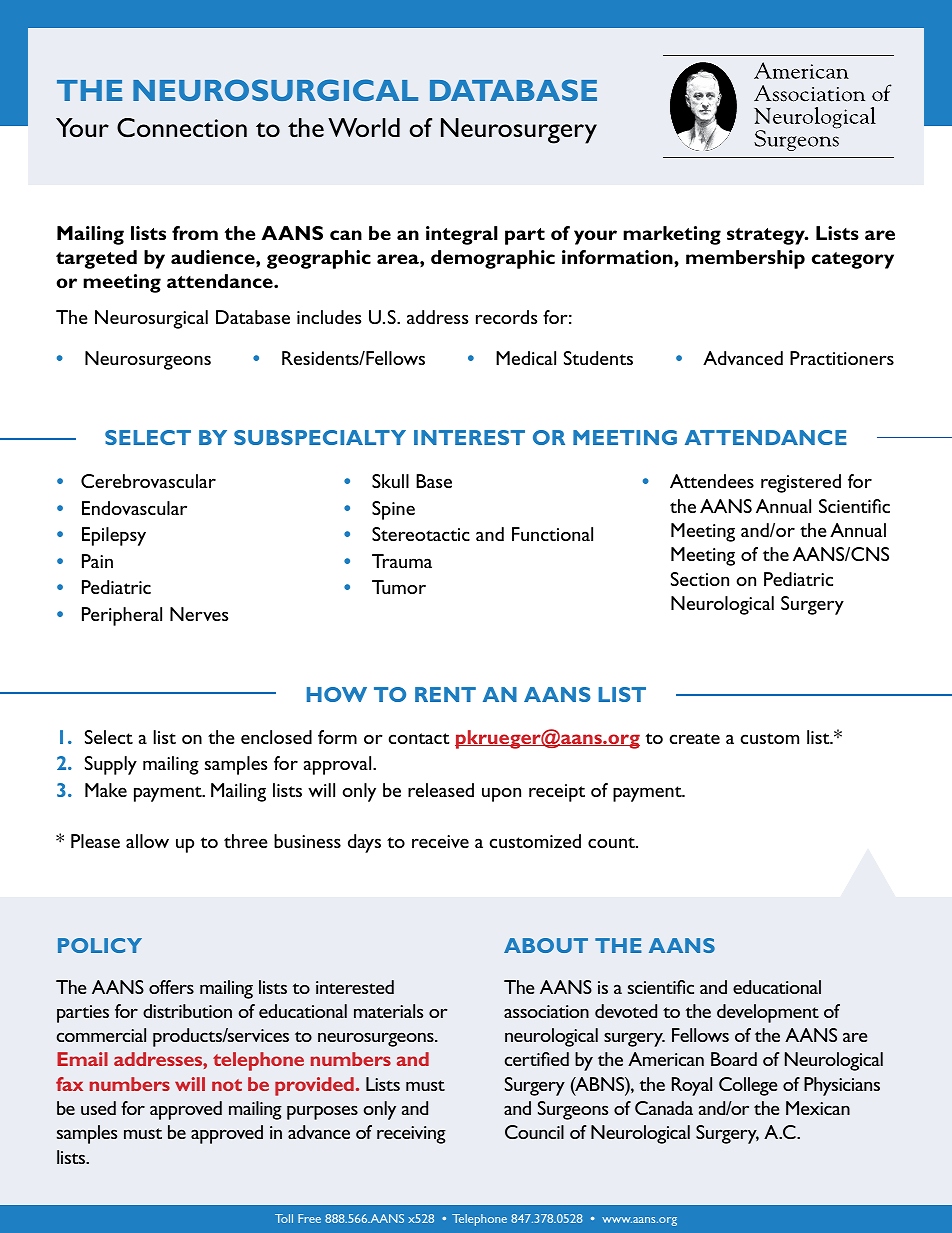 The image size is (952, 1233). What do you see at coordinates (111, 765) in the page?
I see `Supply` at bounding box center [111, 765].
